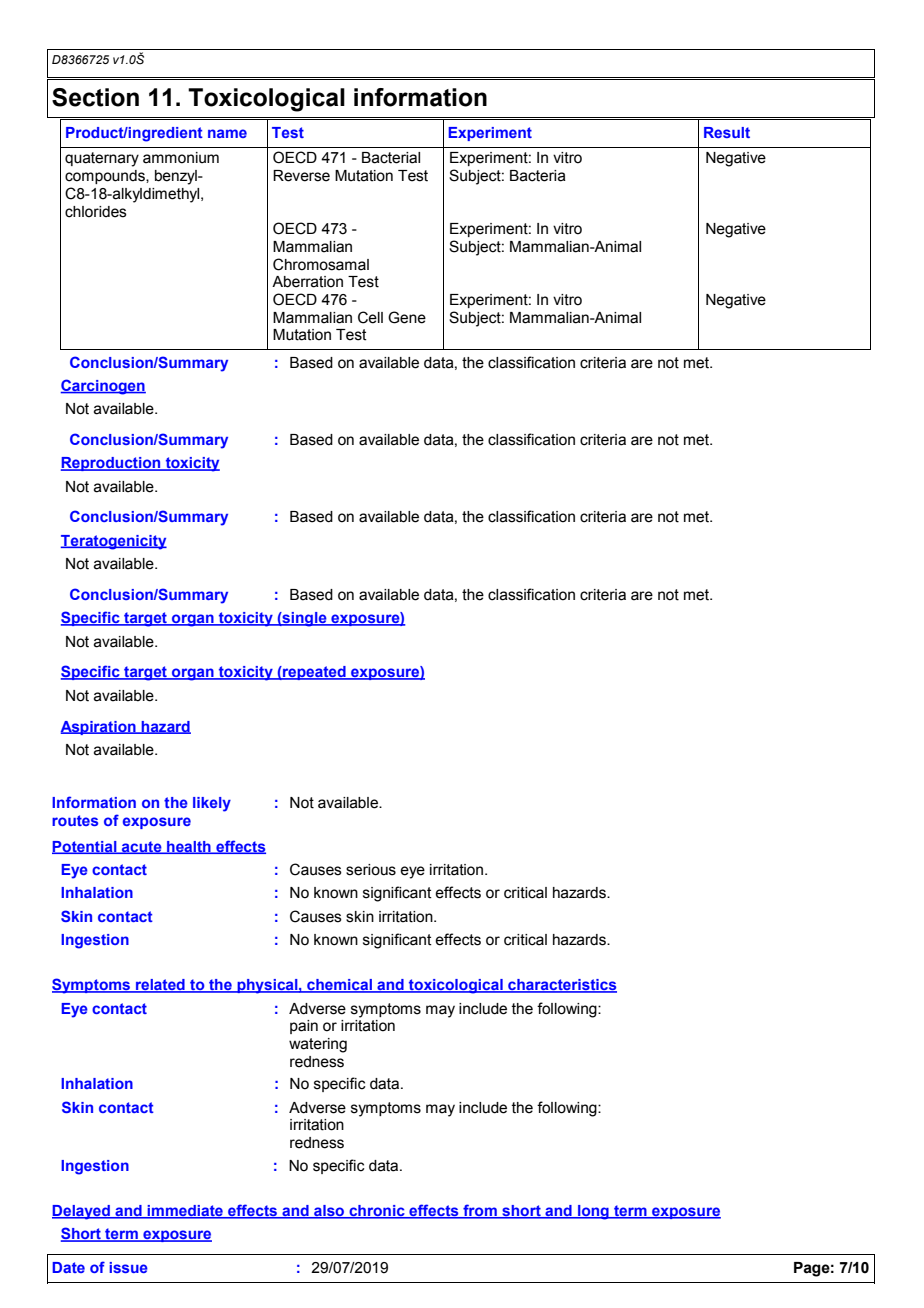  I want to click on ammonium, so click(181, 158).
